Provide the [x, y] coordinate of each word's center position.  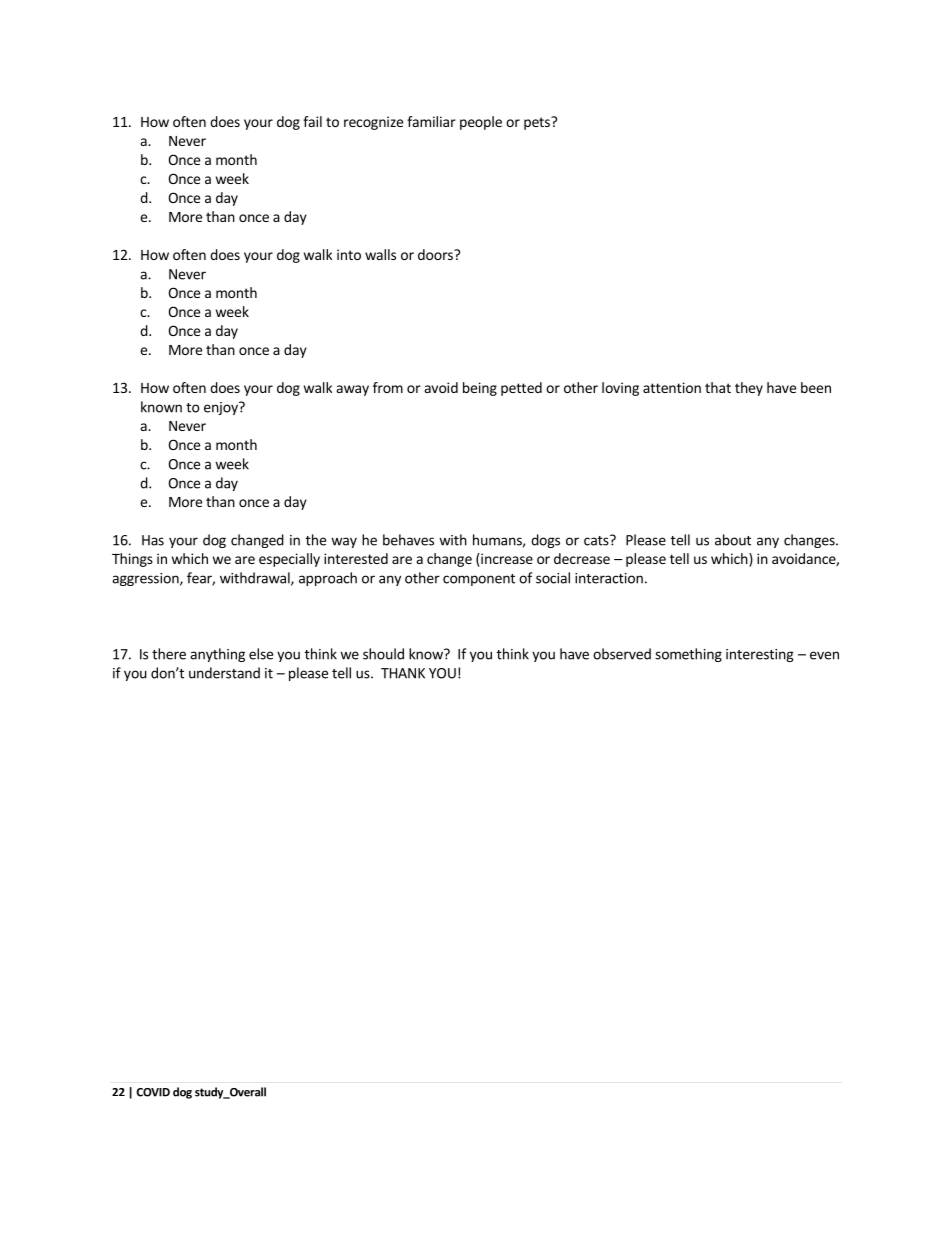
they [749, 389]
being [480, 389]
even [824, 655]
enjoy [222, 408]
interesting [760, 655]
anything [217, 655]
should [383, 654]
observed [622, 654]
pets [538, 123]
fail [312, 121]
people [481, 123]
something [688, 655]
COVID [153, 1092]
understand [224, 673]
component [479, 580]
